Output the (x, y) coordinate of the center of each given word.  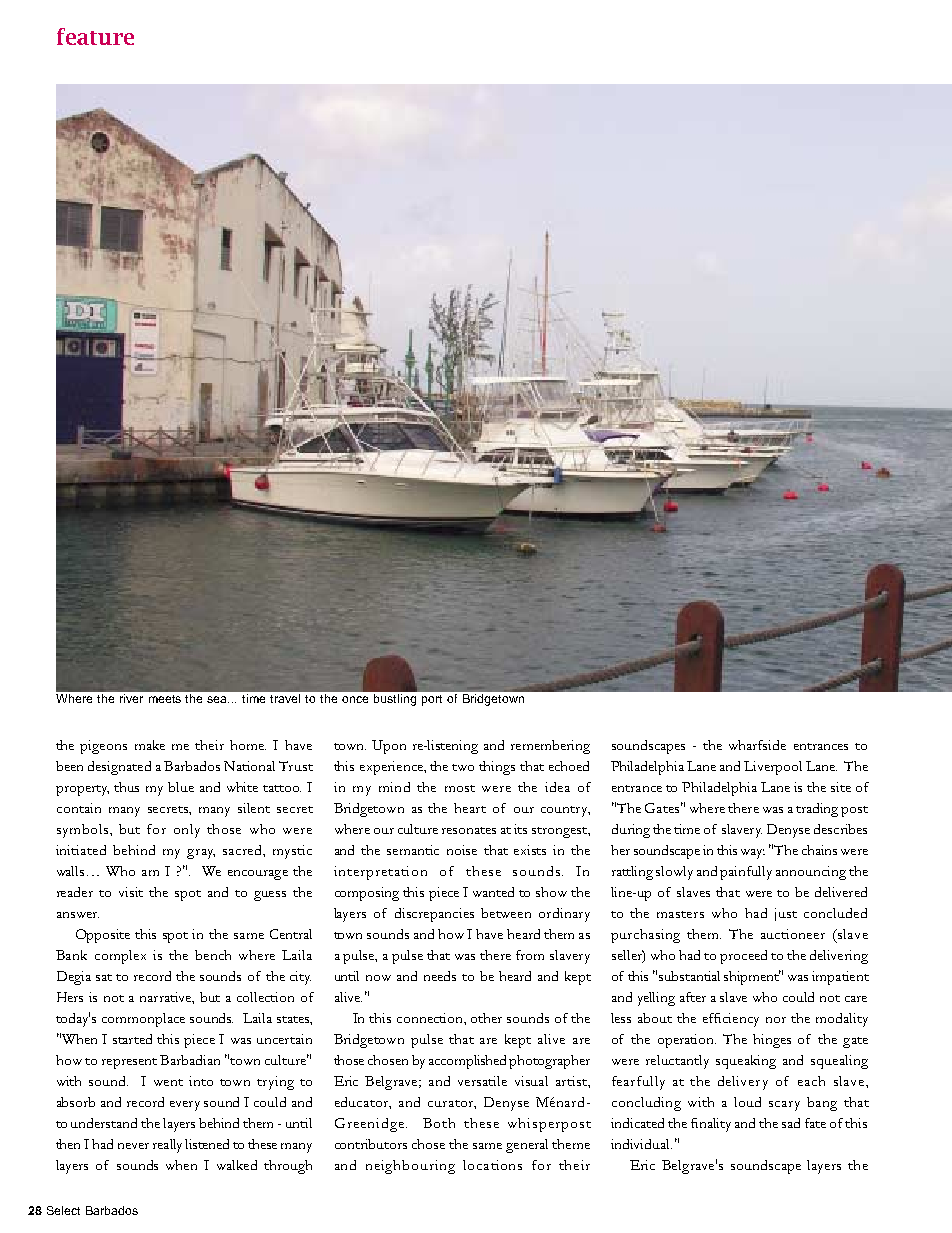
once (355, 699)
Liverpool (773, 768)
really (167, 1146)
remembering (550, 747)
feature (95, 36)
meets (165, 699)
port (432, 700)
